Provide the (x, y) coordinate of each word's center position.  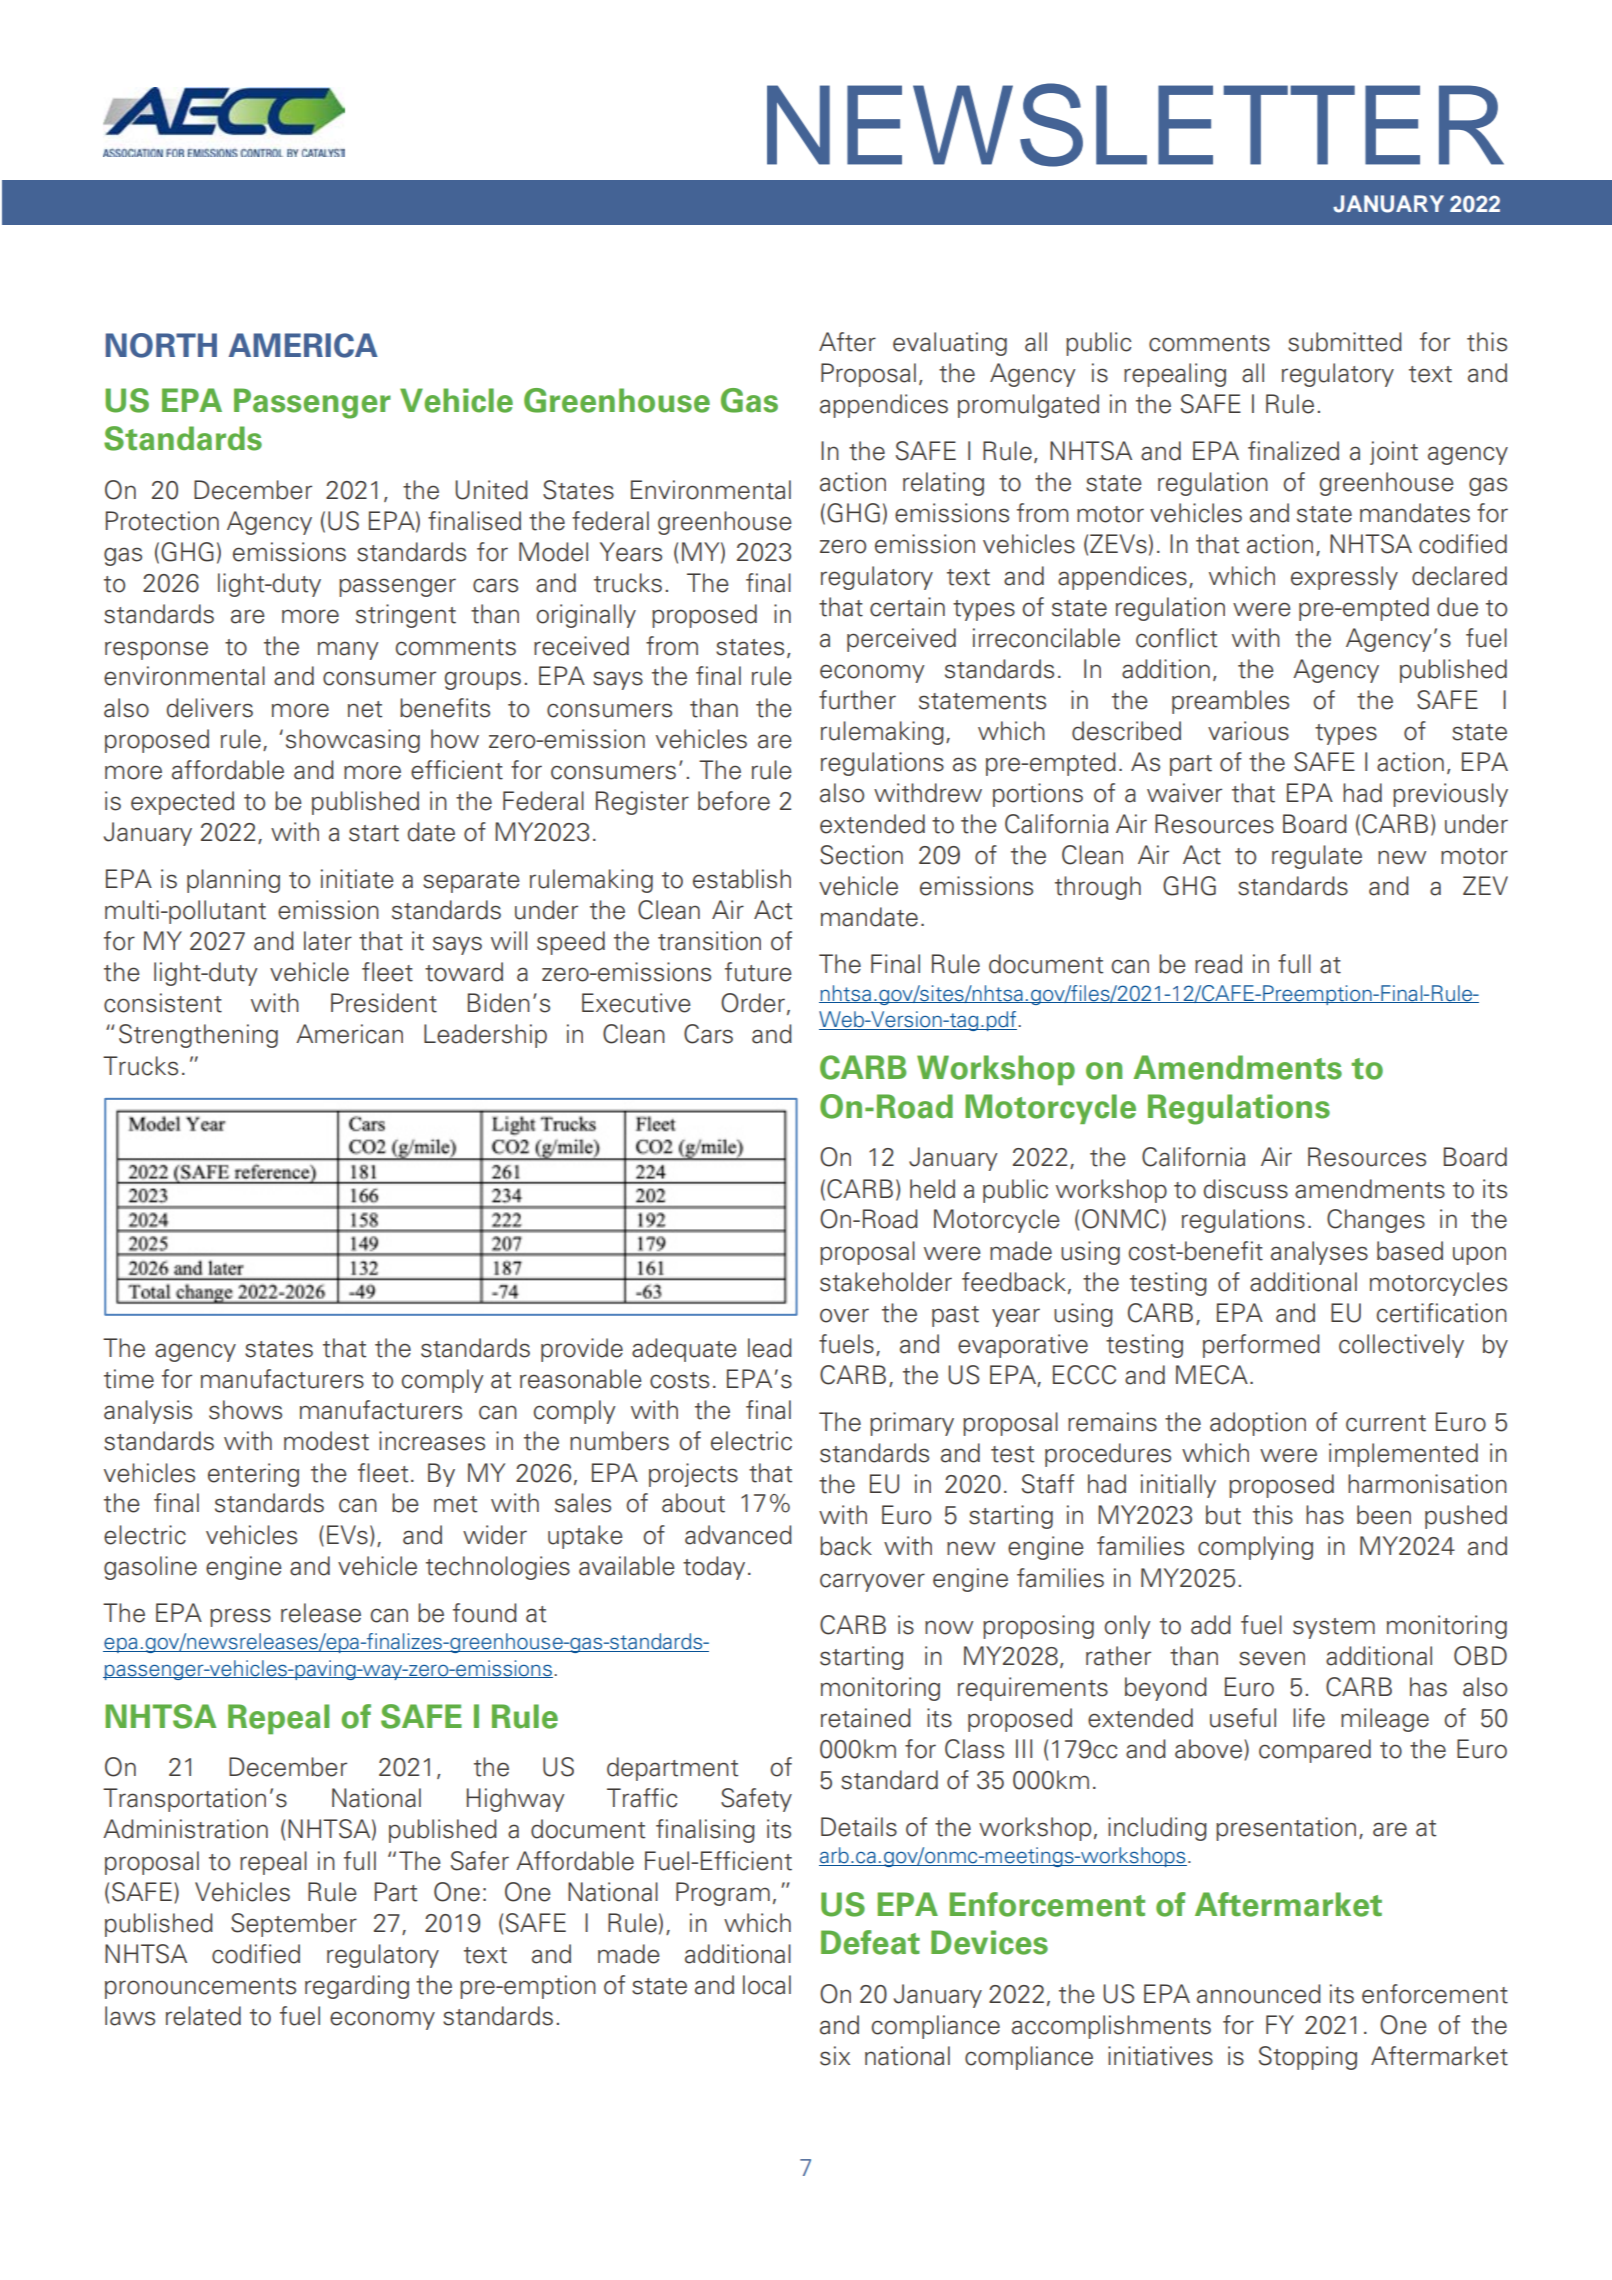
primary (912, 1424)
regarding (357, 1987)
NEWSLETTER (1135, 125)
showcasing (353, 741)
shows (245, 1410)
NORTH (161, 345)
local (767, 1985)
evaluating (950, 344)
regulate (1317, 857)
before (734, 801)
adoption (1258, 1424)
